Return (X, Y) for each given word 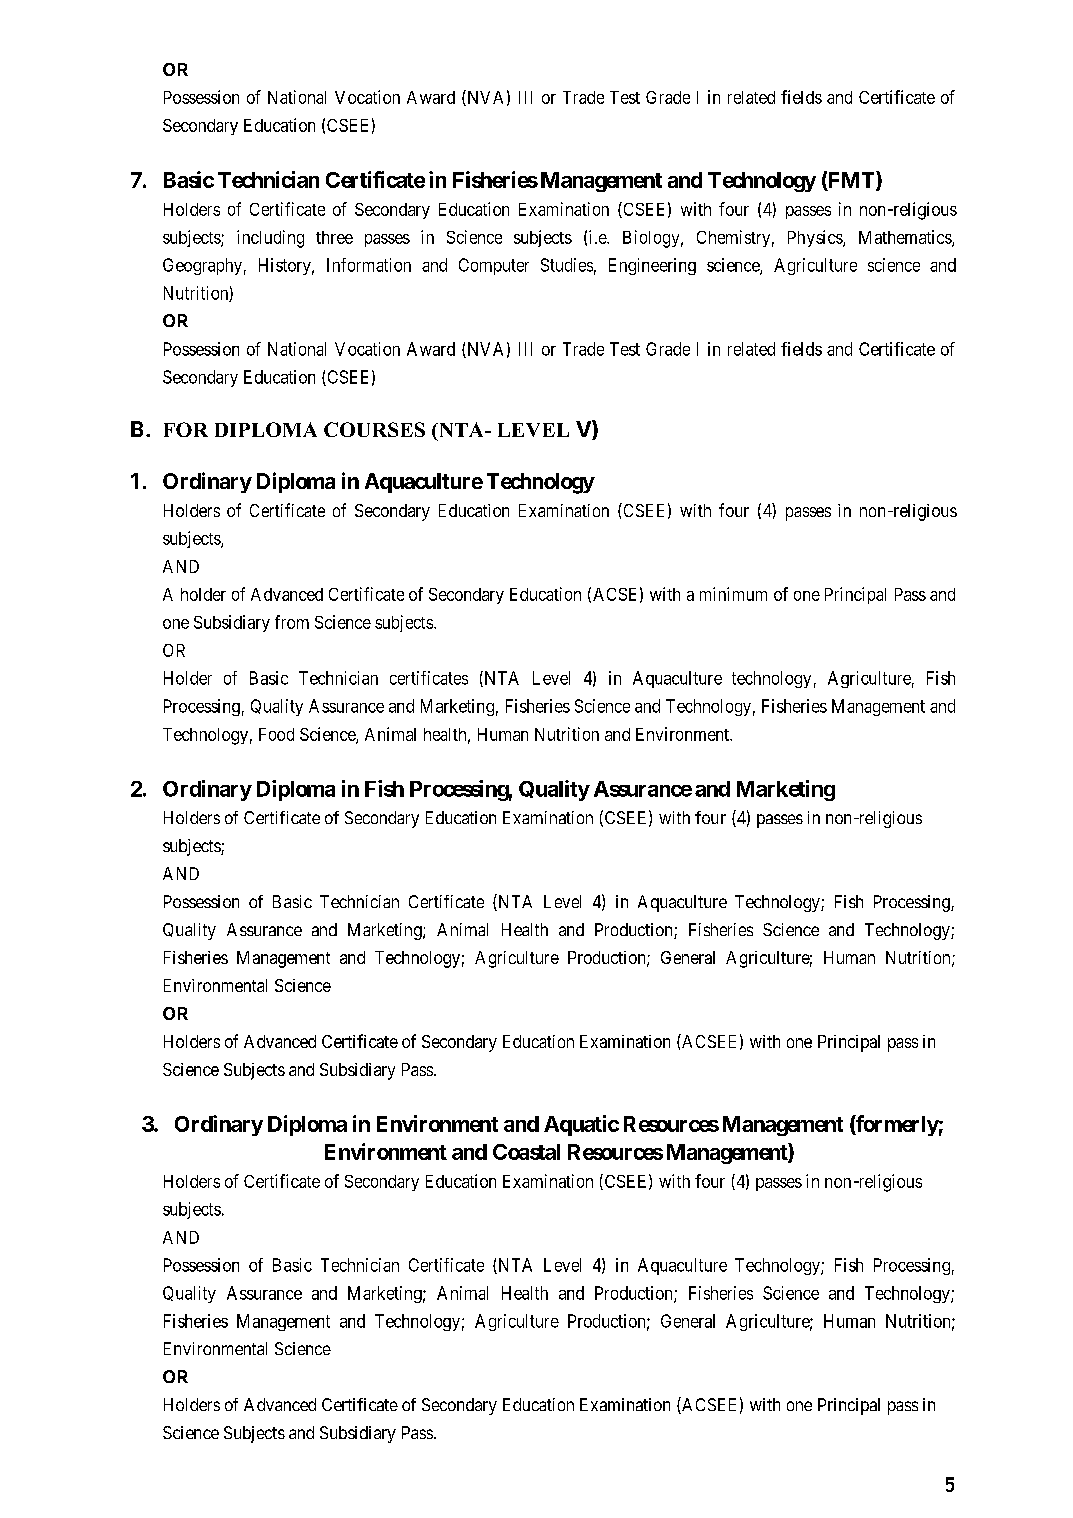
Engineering (652, 266)
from (292, 622)
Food (276, 734)
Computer (494, 266)
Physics (816, 238)
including (270, 239)
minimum (733, 594)
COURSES (374, 429)
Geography (202, 266)
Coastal (526, 1152)
